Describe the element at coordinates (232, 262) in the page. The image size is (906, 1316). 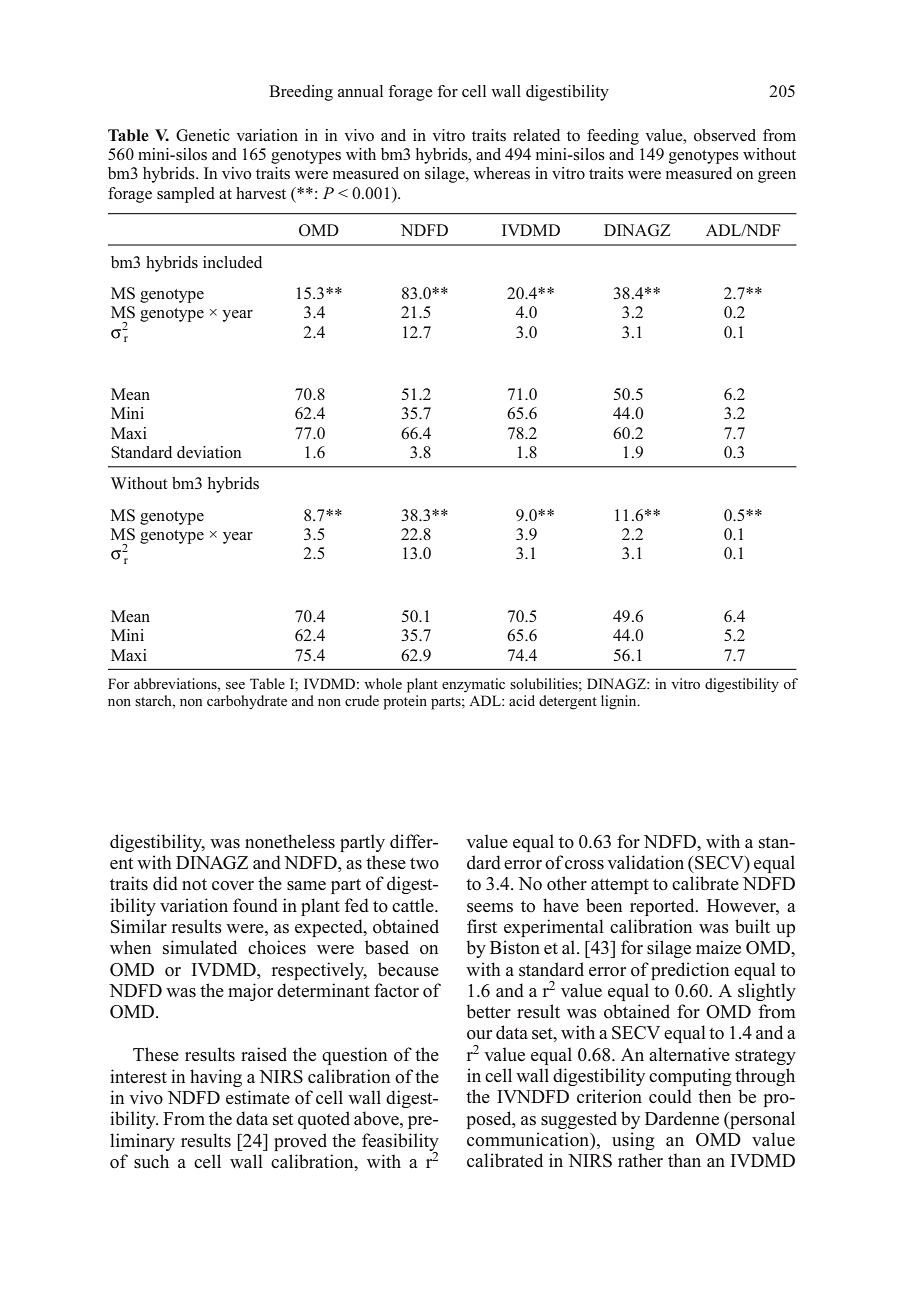
I see `included` at that location.
